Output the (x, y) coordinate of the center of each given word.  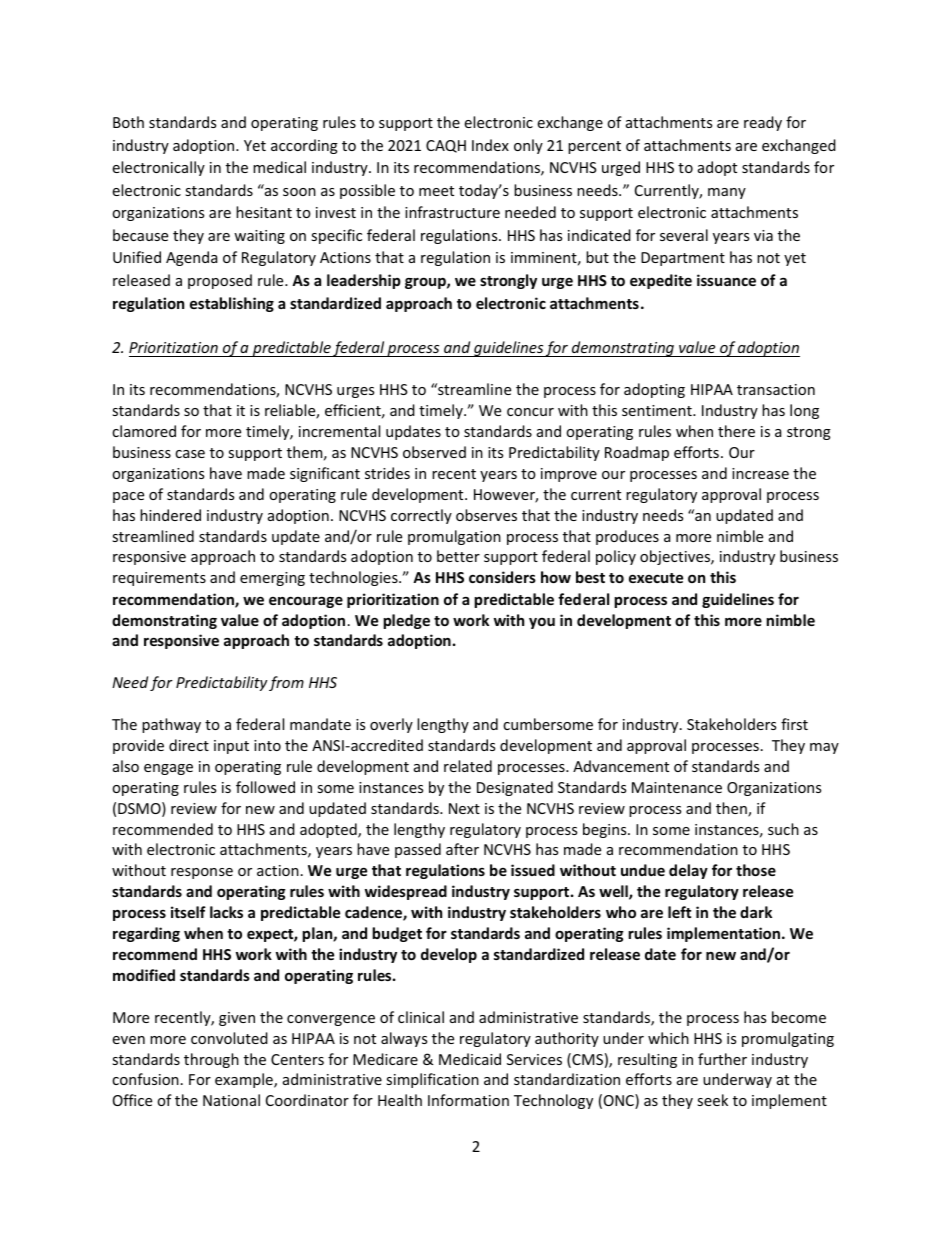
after (462, 849)
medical (279, 167)
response (202, 873)
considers (502, 577)
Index (490, 145)
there (736, 431)
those (756, 870)
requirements (159, 579)
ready (763, 123)
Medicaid (470, 1059)
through (211, 1060)
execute (656, 578)
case (190, 454)
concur (530, 412)
